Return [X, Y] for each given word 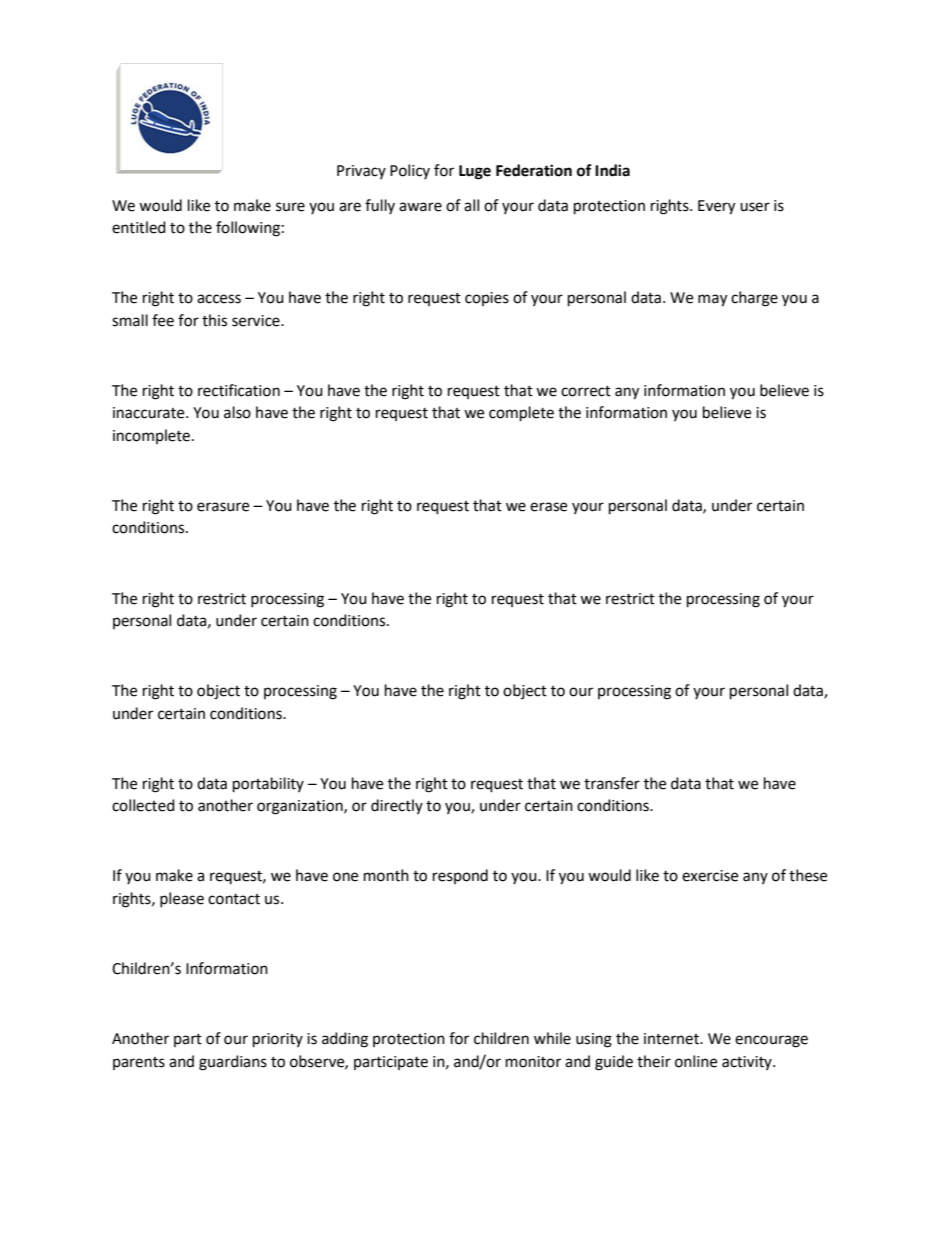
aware [420, 207]
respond [460, 876]
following [248, 229]
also [237, 412]
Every [716, 207]
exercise [710, 876]
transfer [612, 783]
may [712, 300]
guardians [233, 1063]
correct [586, 391]
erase [548, 507]
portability [268, 785]
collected [143, 805]
